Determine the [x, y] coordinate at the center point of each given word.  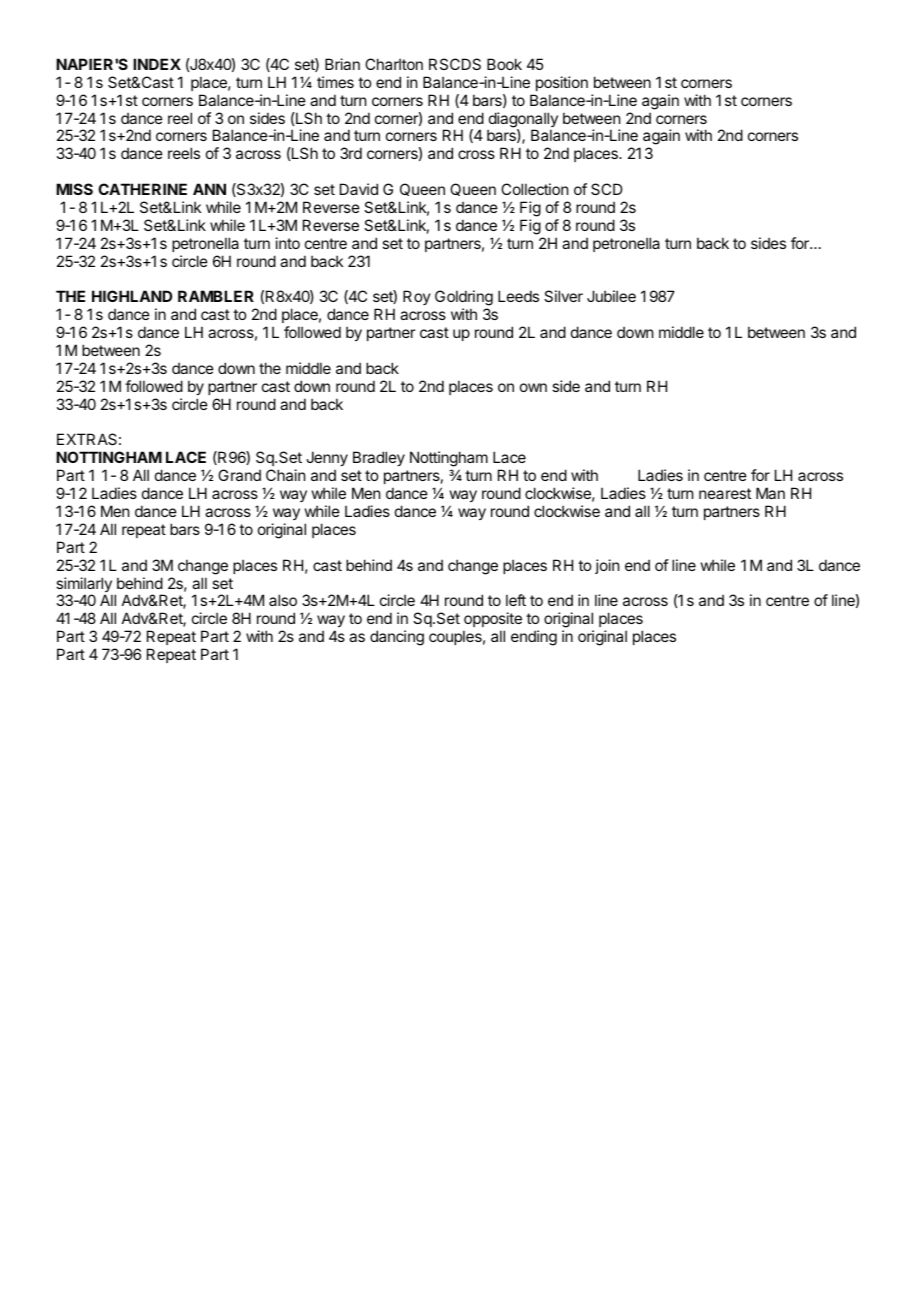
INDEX [157, 64]
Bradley [379, 458]
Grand [239, 475]
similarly [84, 586]
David [359, 189]
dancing [397, 638]
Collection [534, 189]
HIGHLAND [132, 296]
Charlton [394, 64]
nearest [725, 493]
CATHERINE [142, 189]
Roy [417, 297]
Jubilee [611, 296]
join [607, 566]
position [562, 83]
